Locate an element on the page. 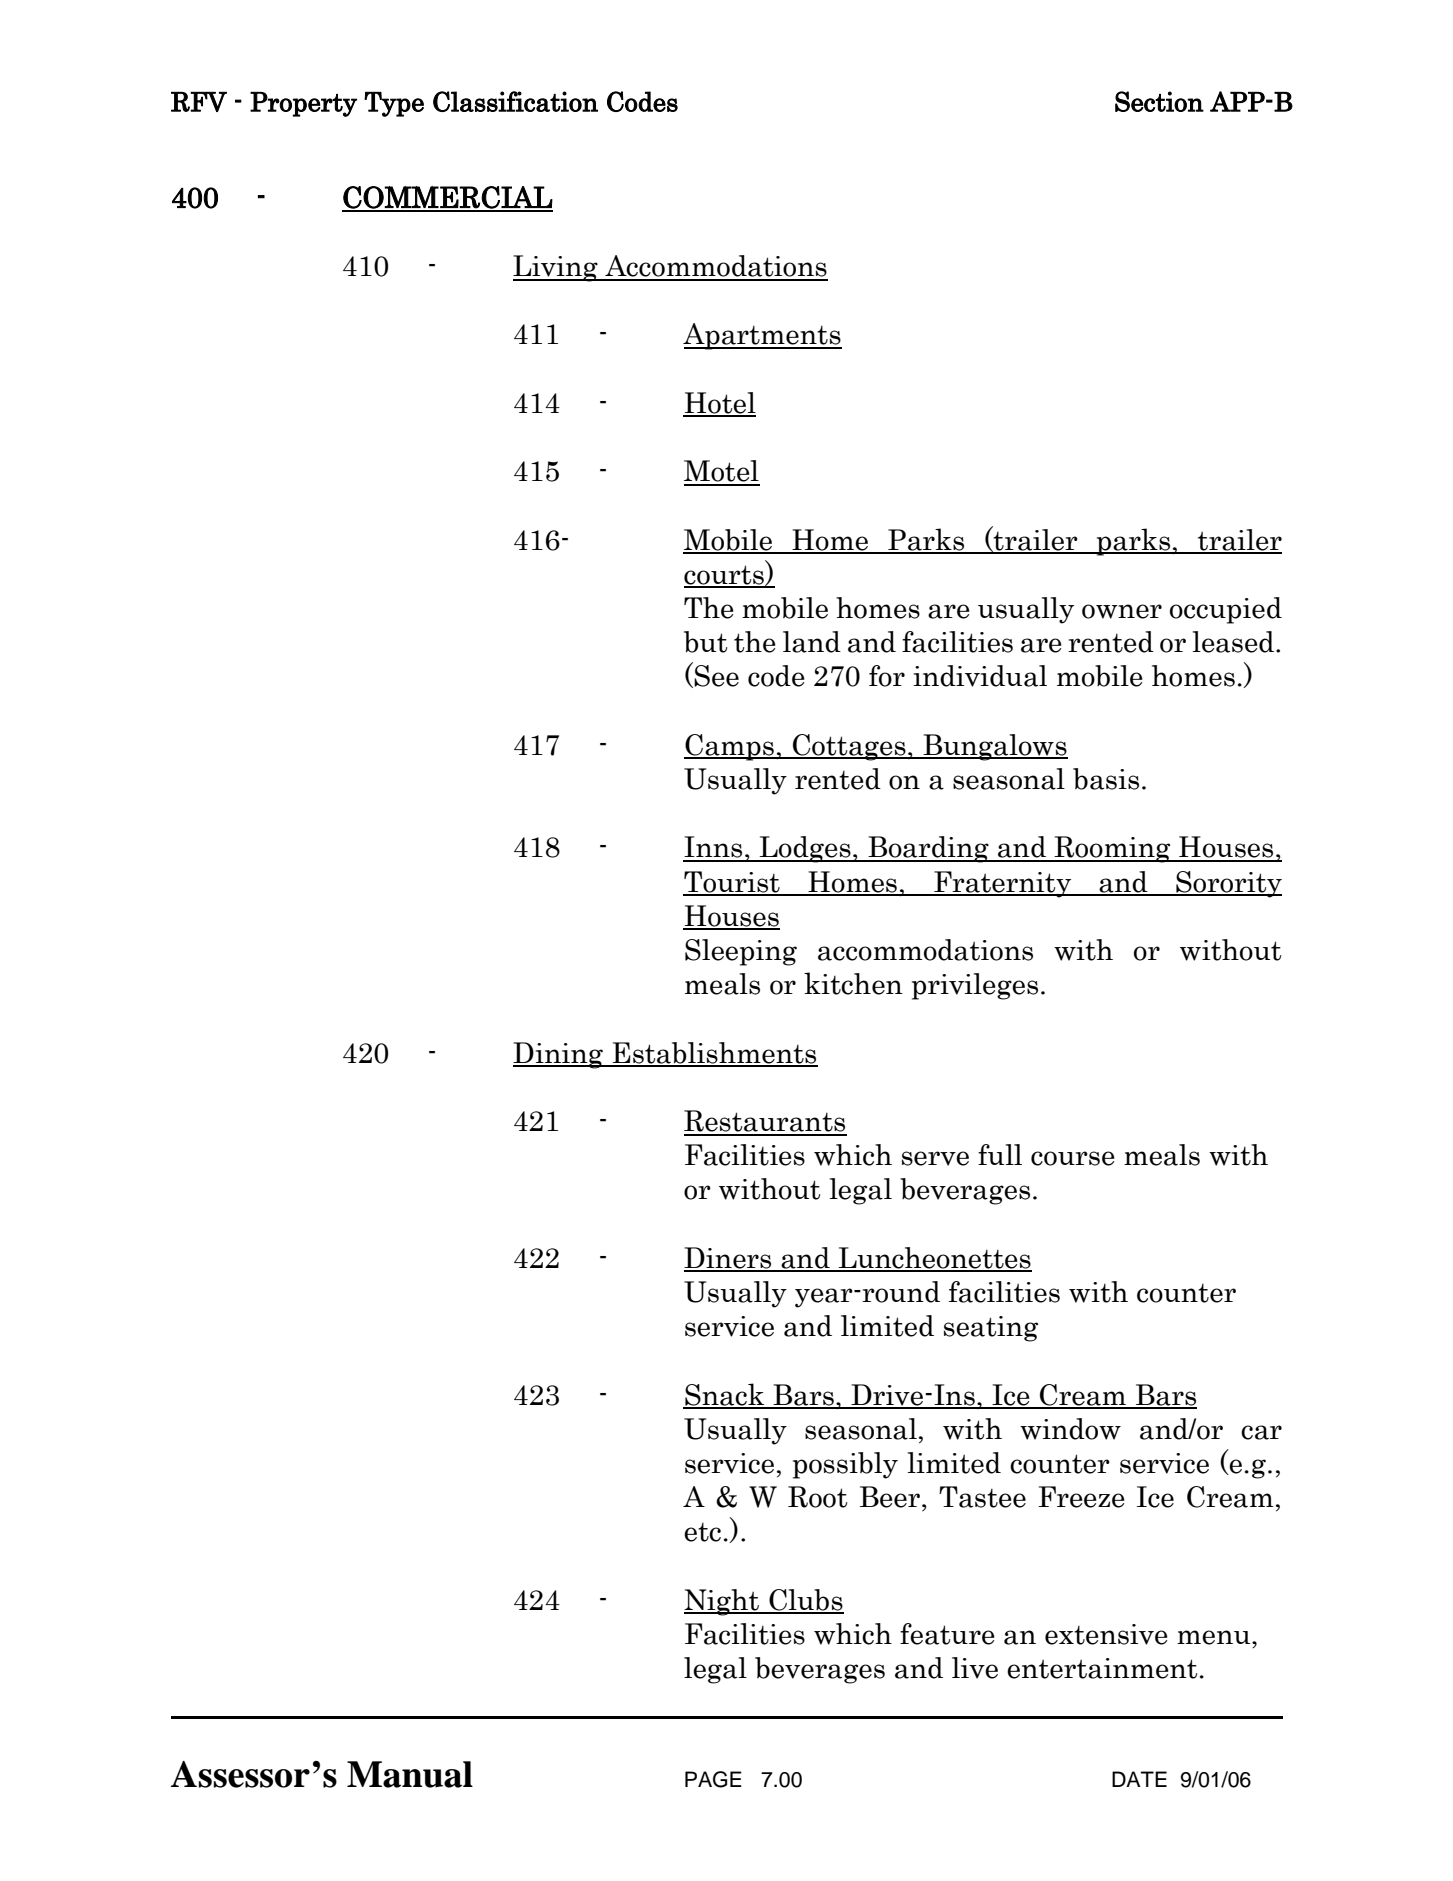  Apartments is located at coordinates (762, 336).
